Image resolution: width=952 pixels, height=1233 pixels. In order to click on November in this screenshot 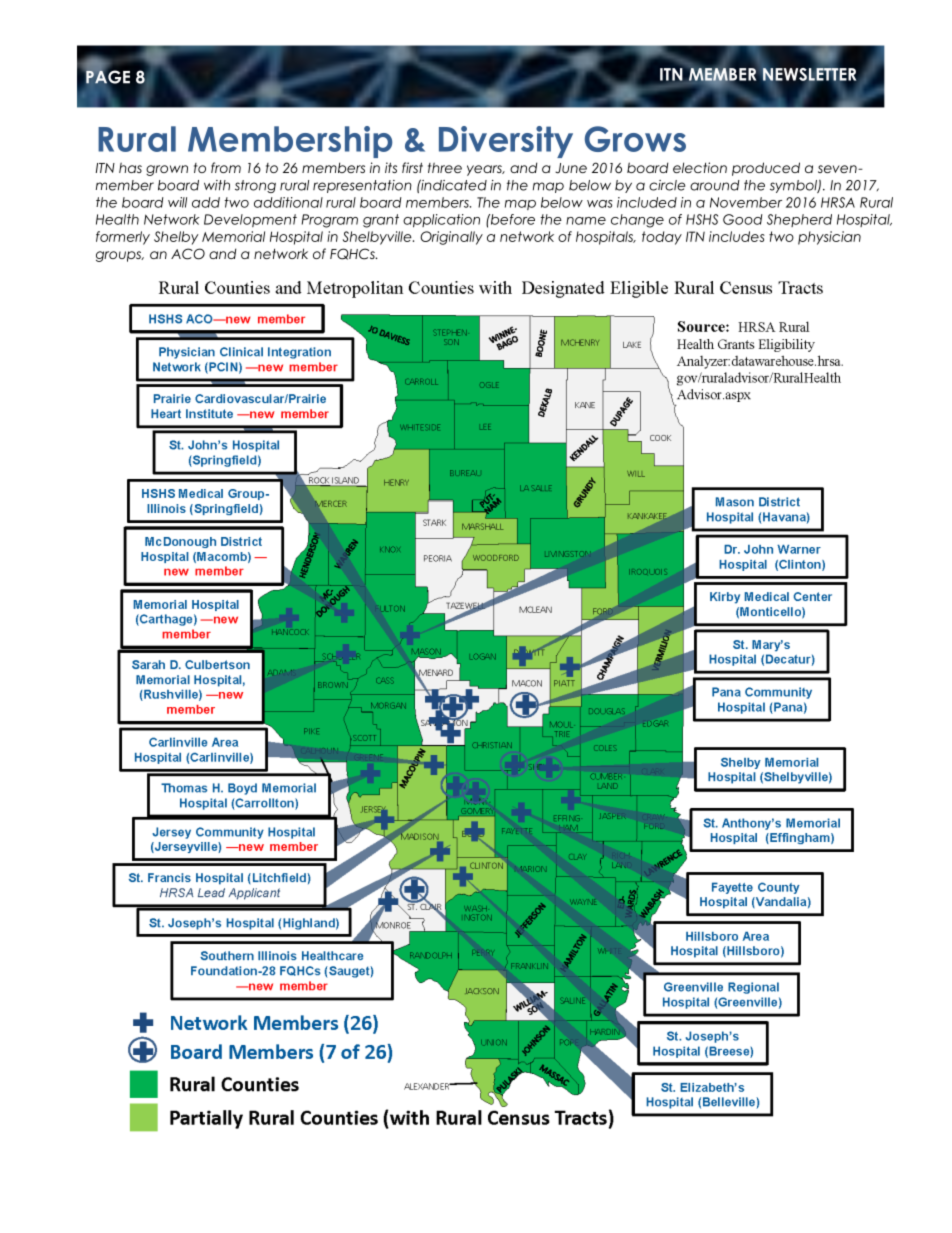, I will do `click(746, 202)`.
